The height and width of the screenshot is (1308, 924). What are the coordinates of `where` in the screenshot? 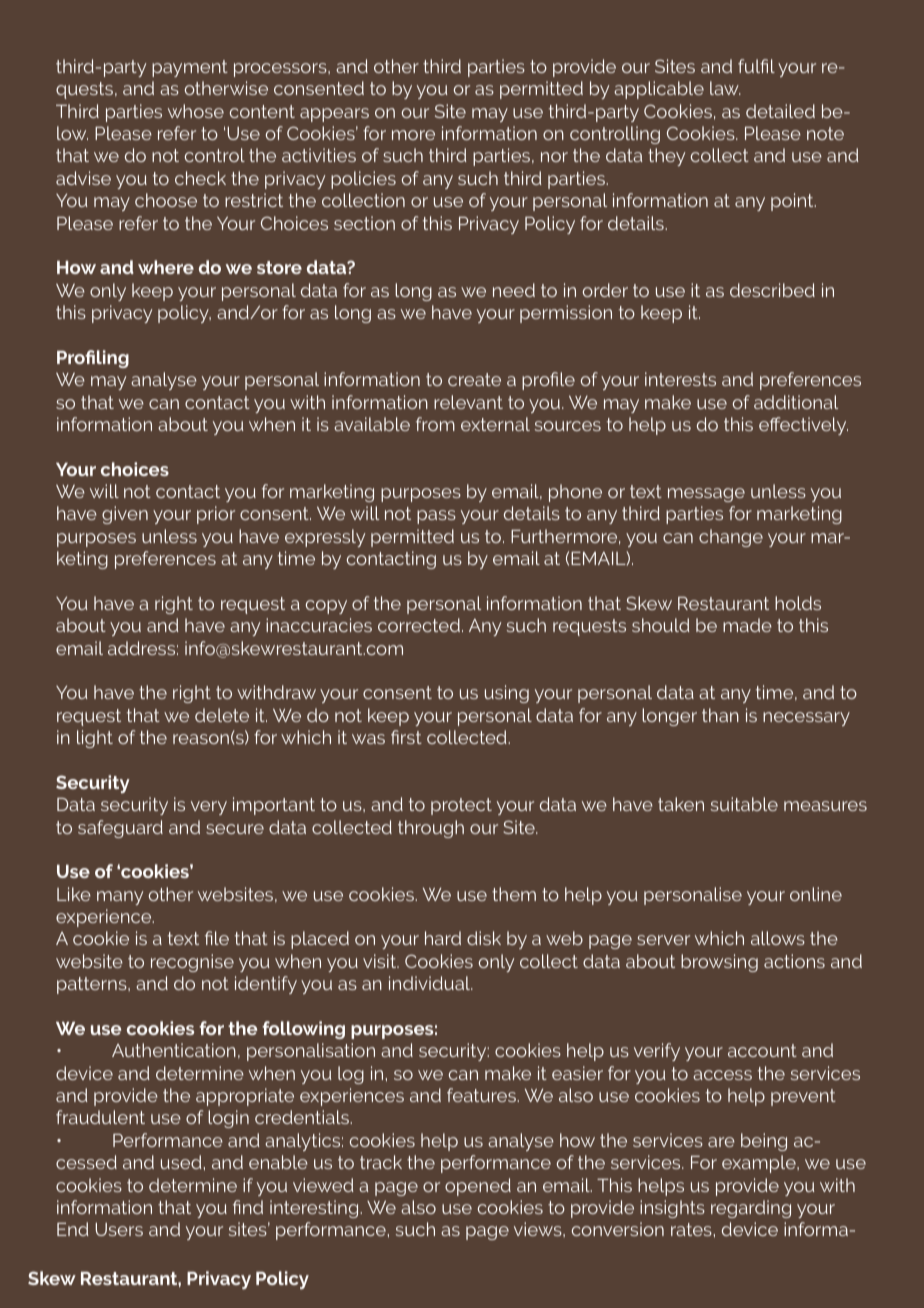 It's located at (166, 267).
